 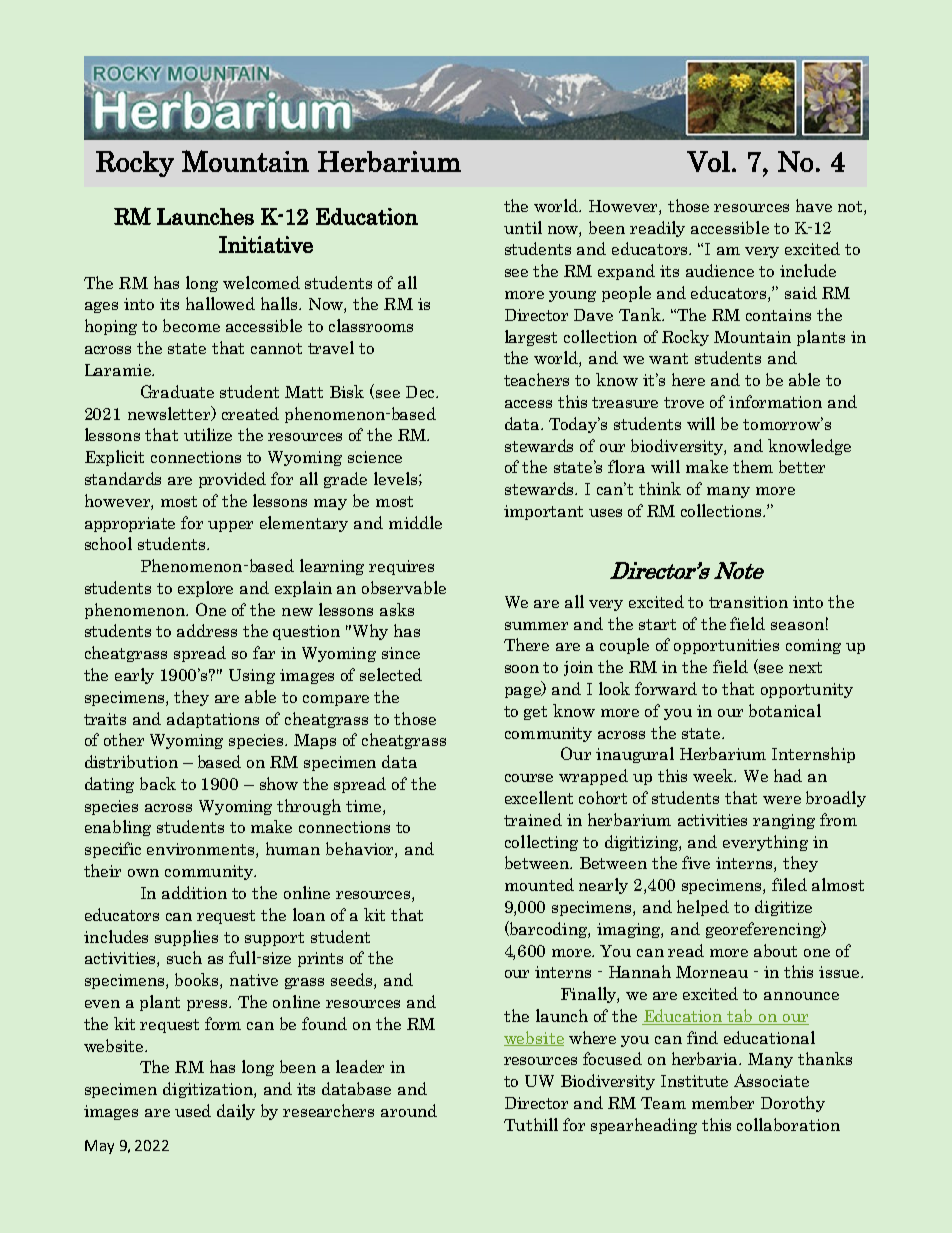 What do you see at coordinates (708, 161) in the screenshot?
I see `Vol` at bounding box center [708, 161].
